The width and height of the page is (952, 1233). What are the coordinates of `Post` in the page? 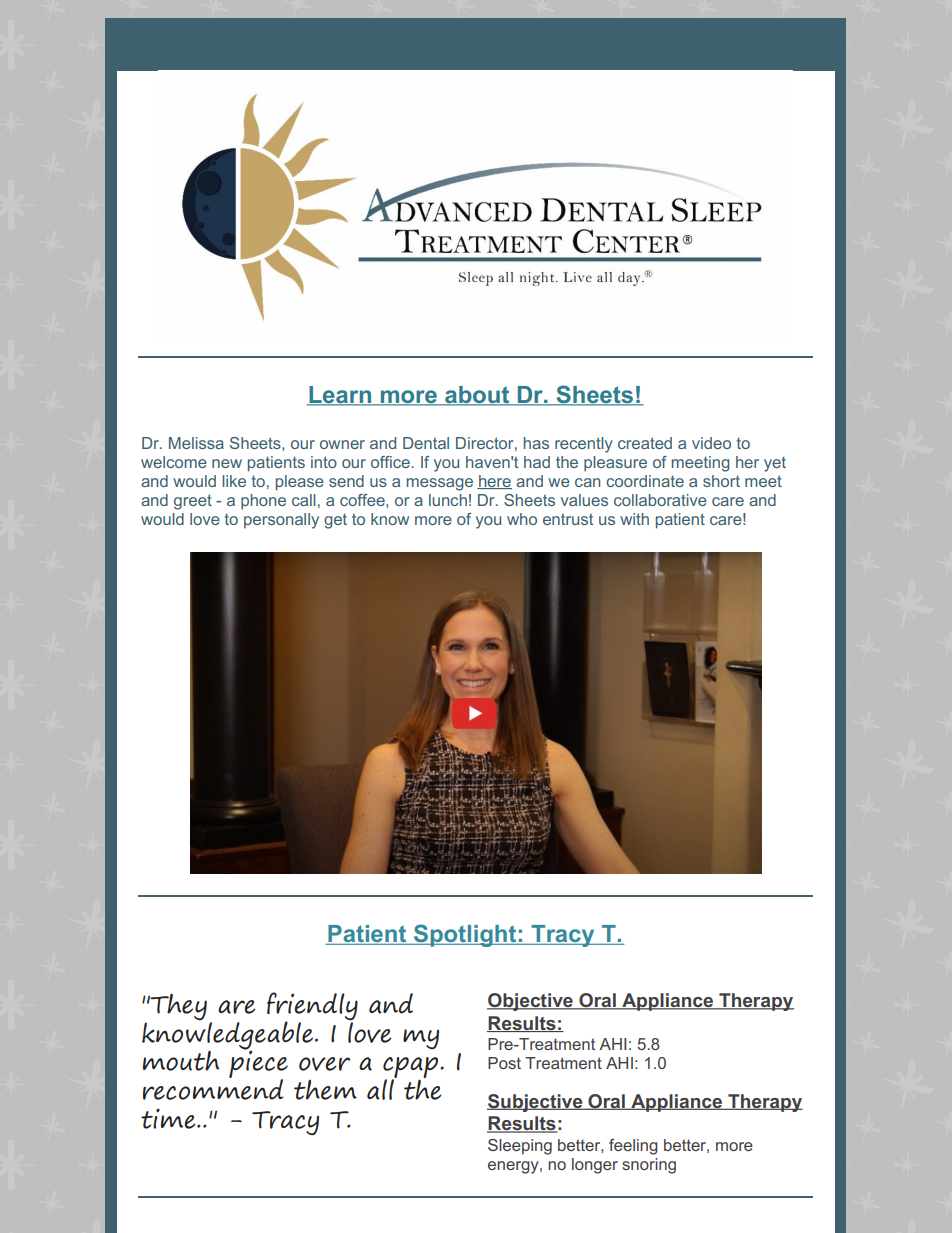 It's located at (504, 1063).
